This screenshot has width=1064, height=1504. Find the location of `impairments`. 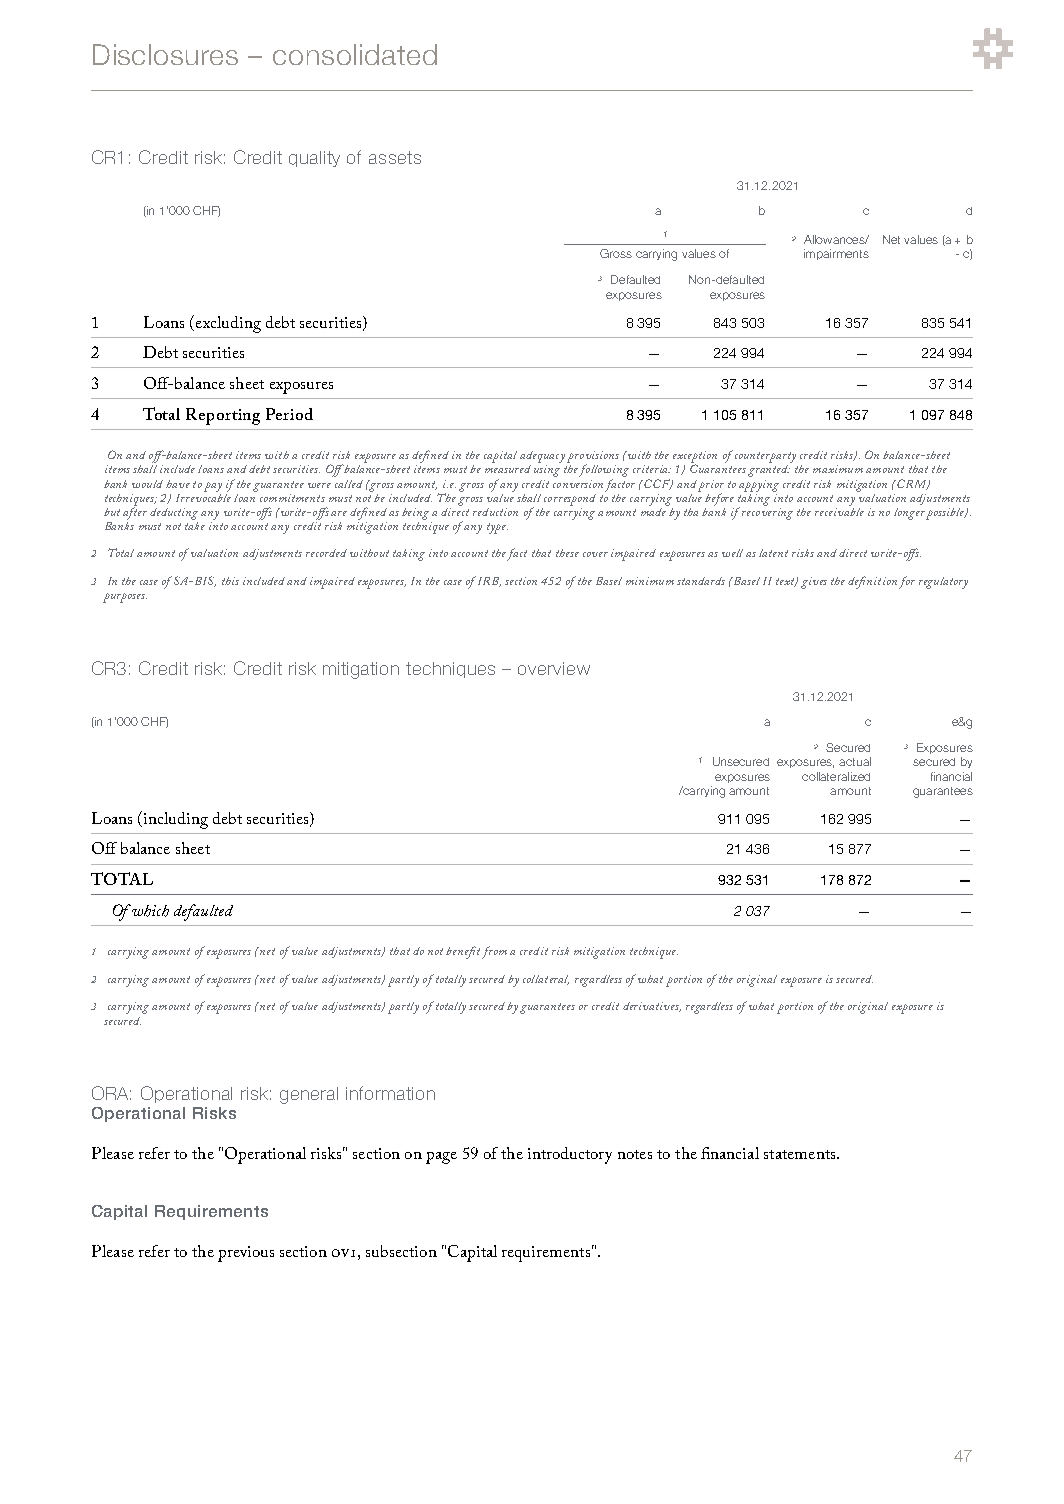

impairments is located at coordinates (836, 254).
